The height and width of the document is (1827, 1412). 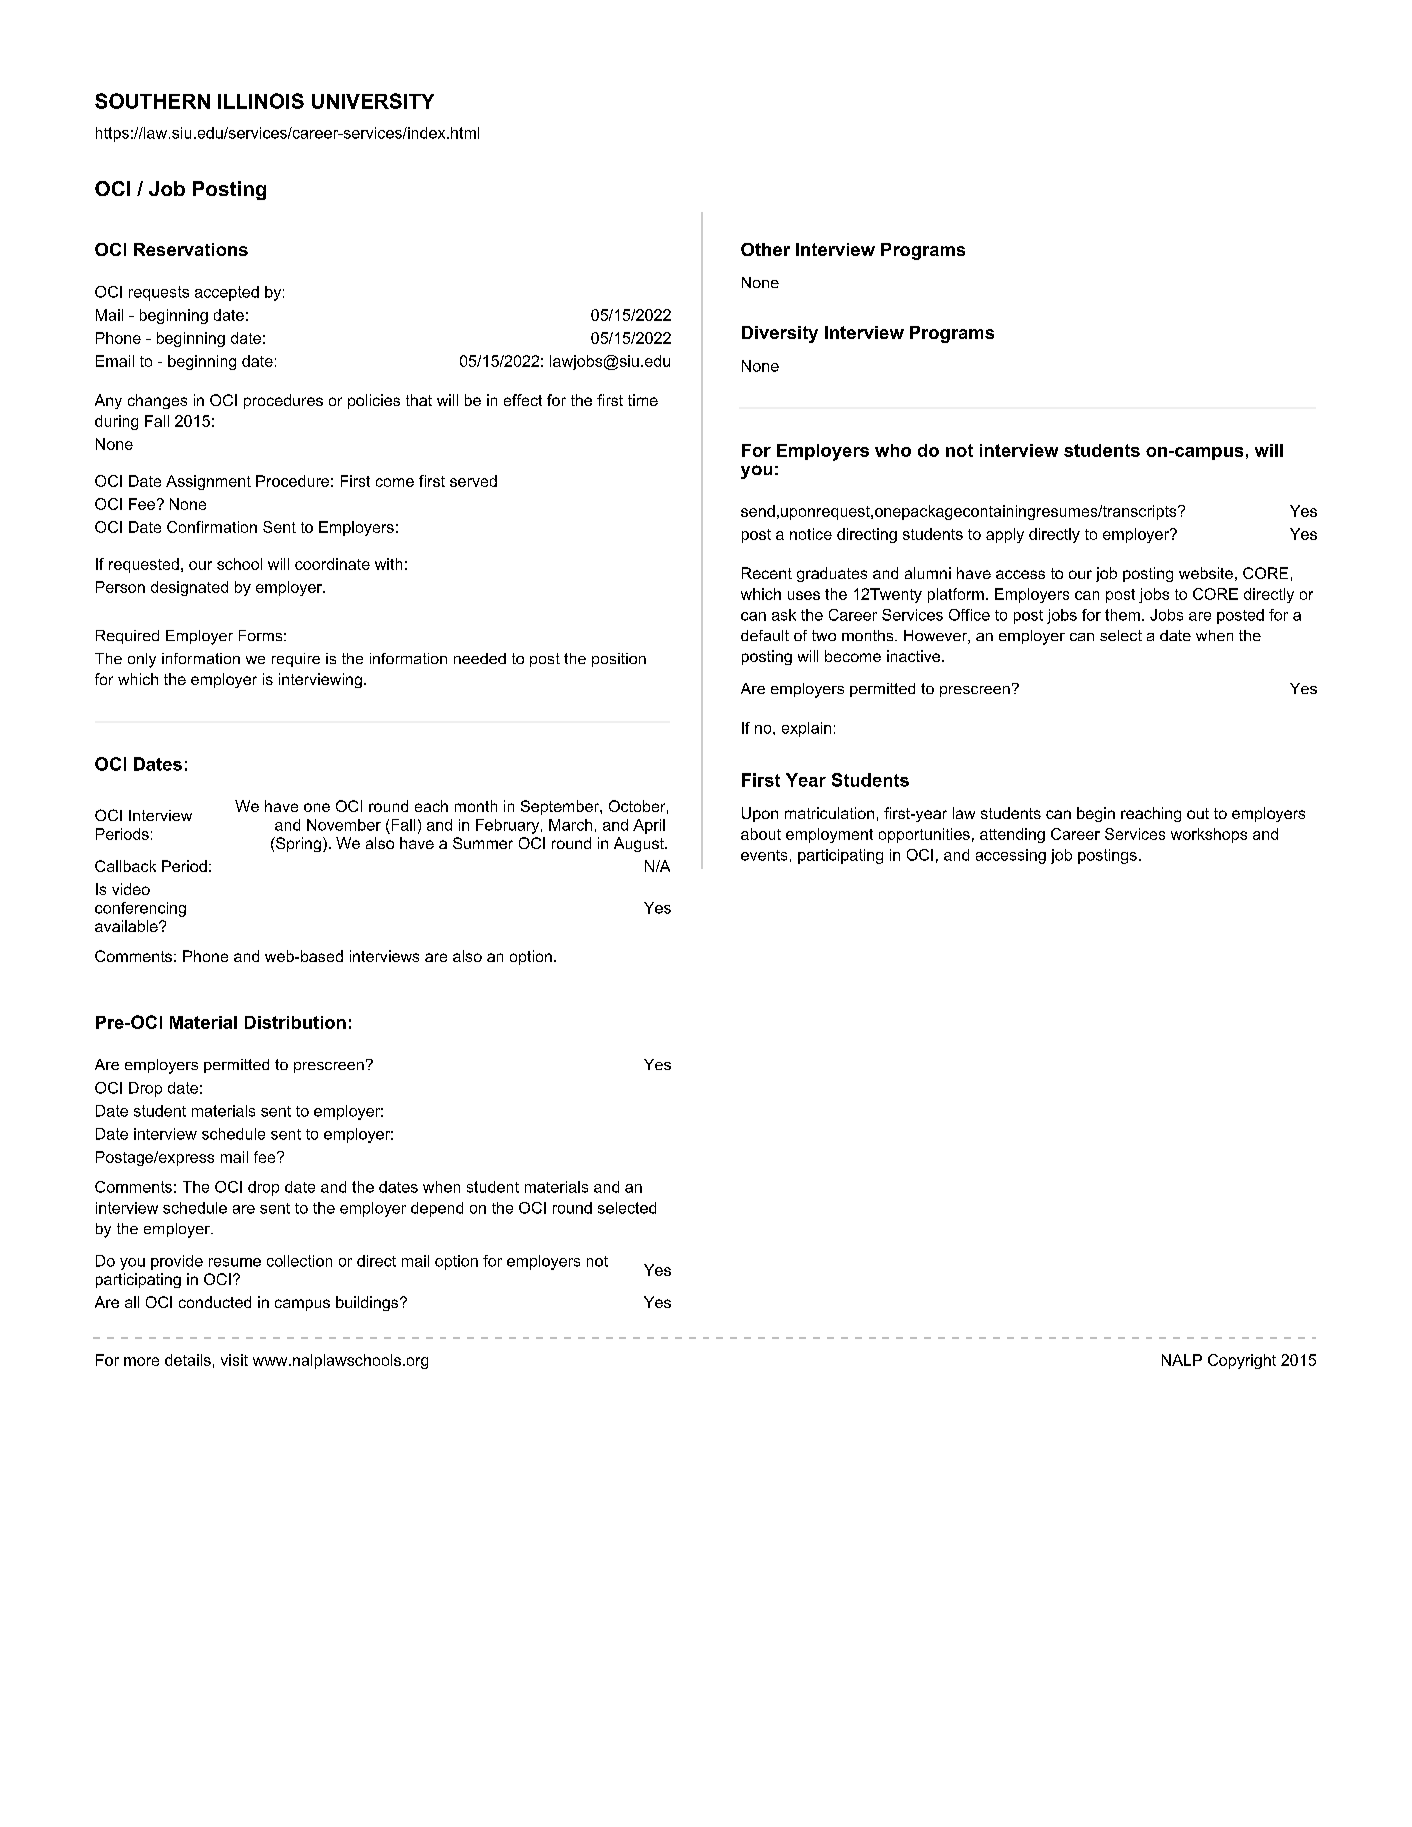 What do you see at coordinates (140, 909) in the document?
I see `conferencing` at bounding box center [140, 909].
